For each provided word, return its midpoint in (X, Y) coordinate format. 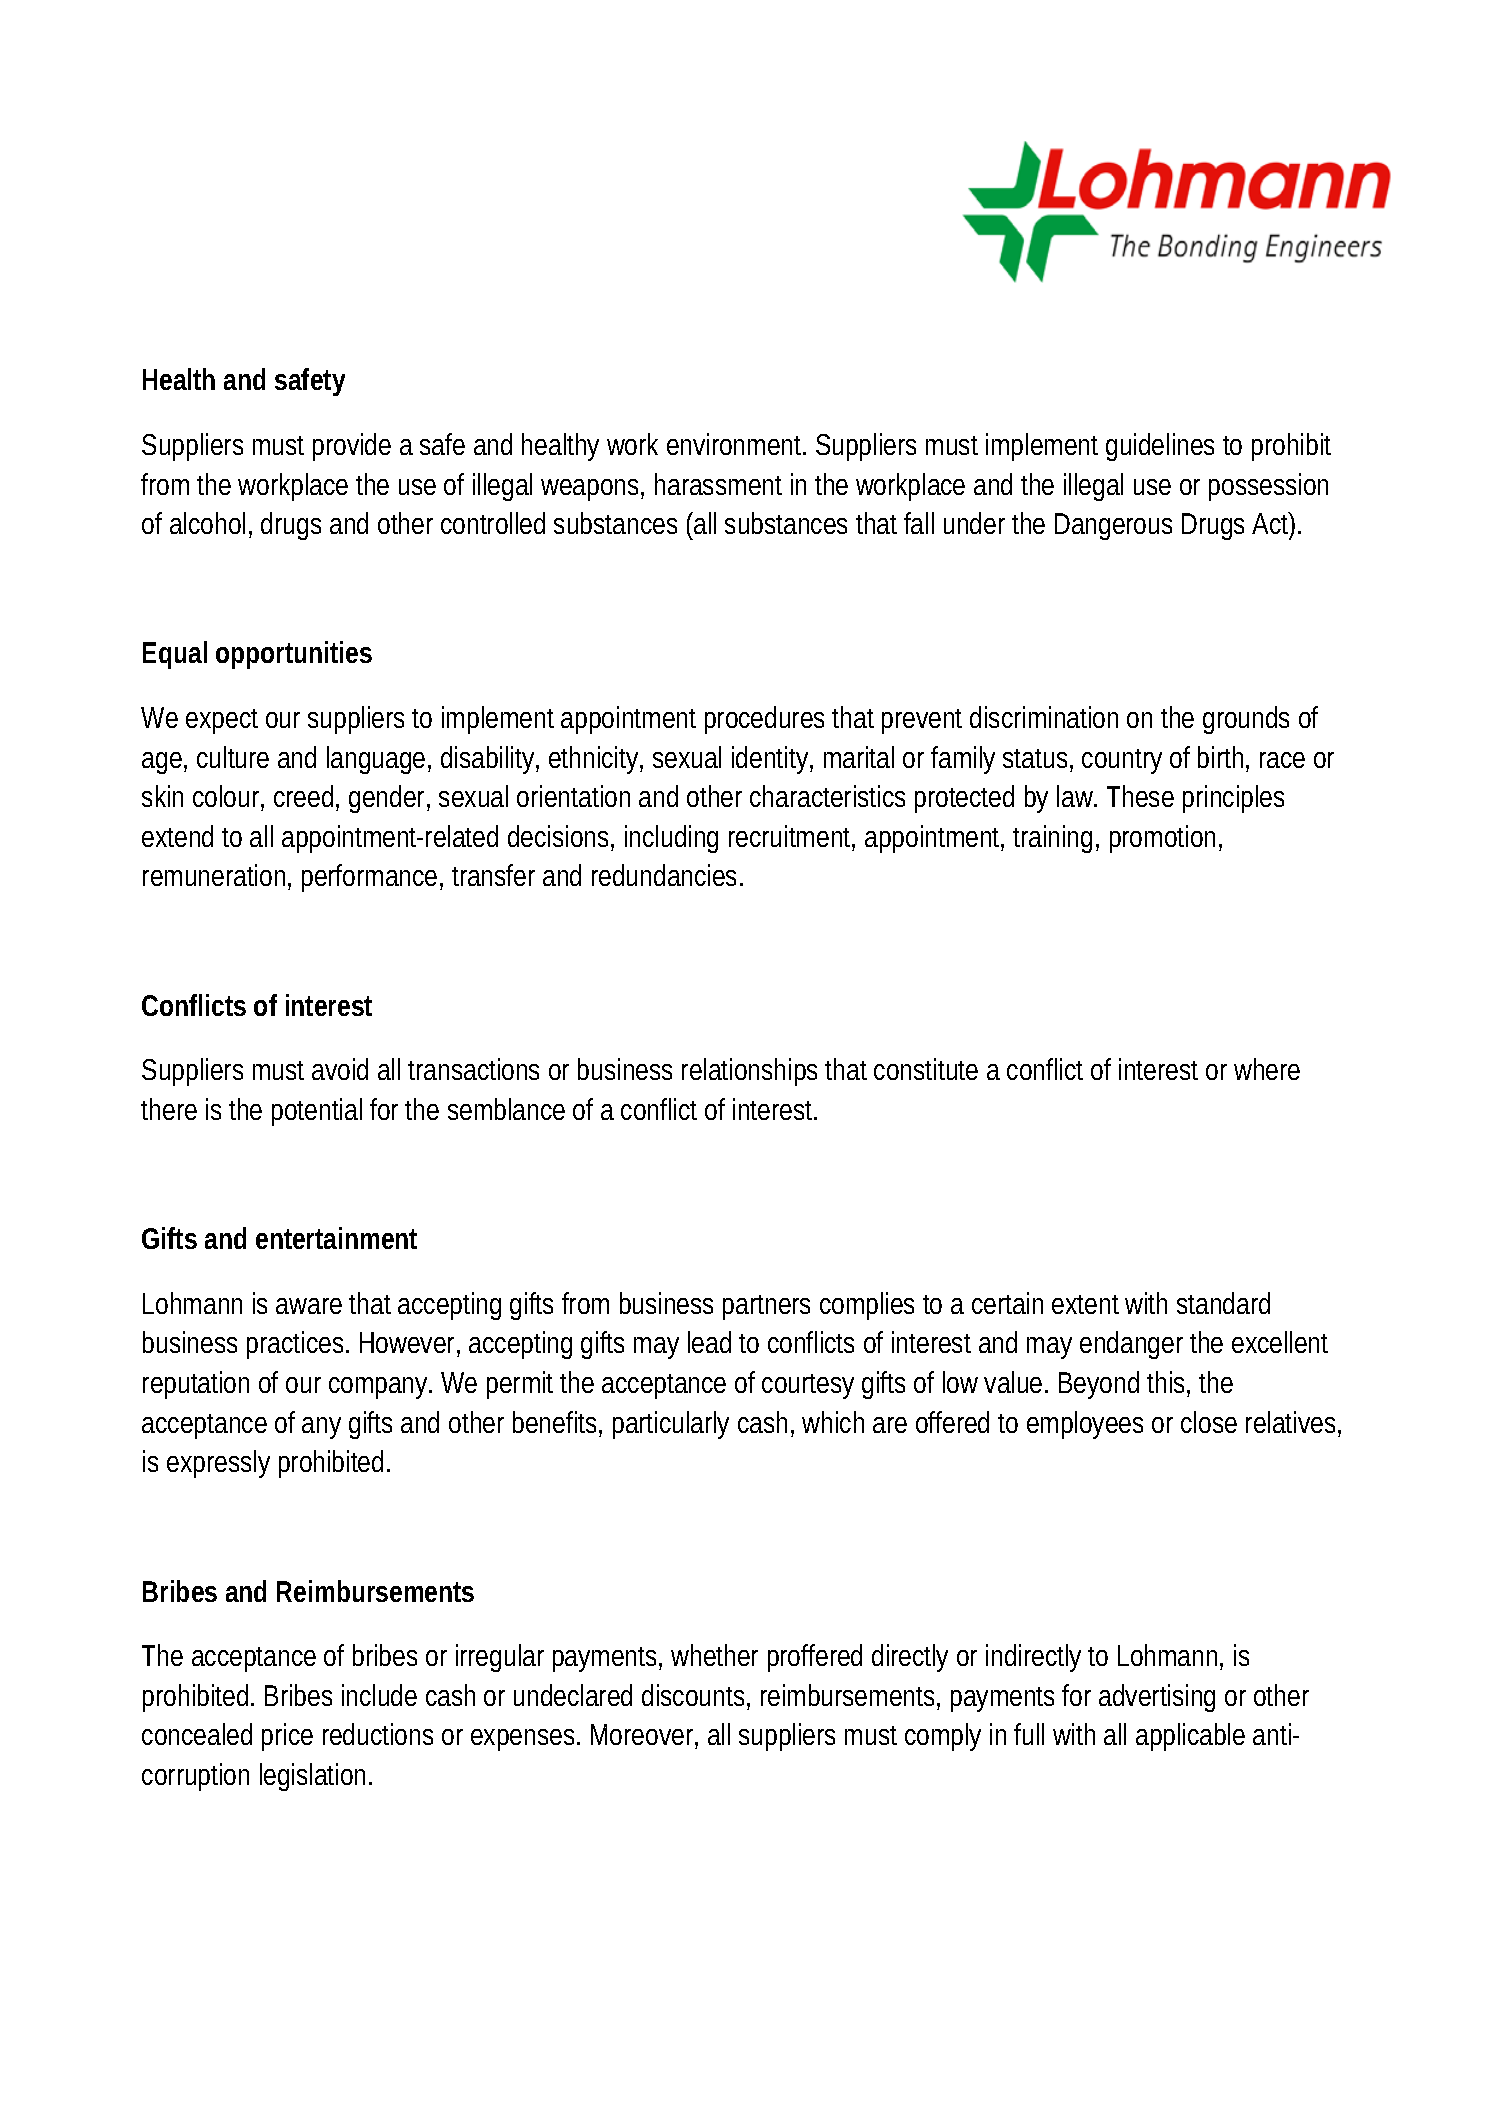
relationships (749, 1072)
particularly (671, 1425)
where (1267, 1069)
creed (306, 798)
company (380, 1388)
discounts (696, 1696)
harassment (718, 484)
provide (352, 447)
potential (317, 1112)
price (287, 1737)
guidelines (1160, 447)
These (1140, 796)
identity (772, 760)
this (1168, 1383)
